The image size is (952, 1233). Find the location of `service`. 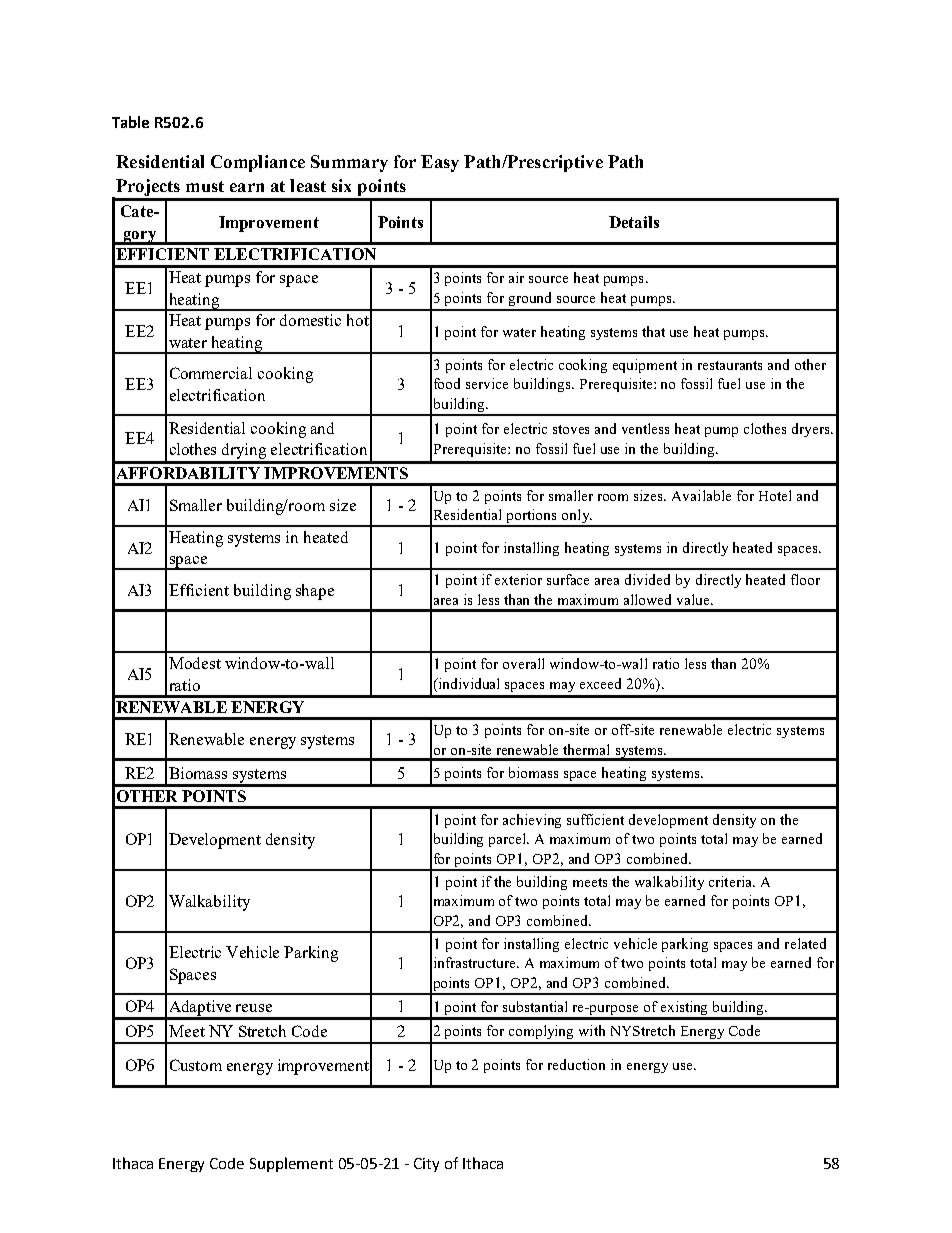

service is located at coordinates (487, 383).
